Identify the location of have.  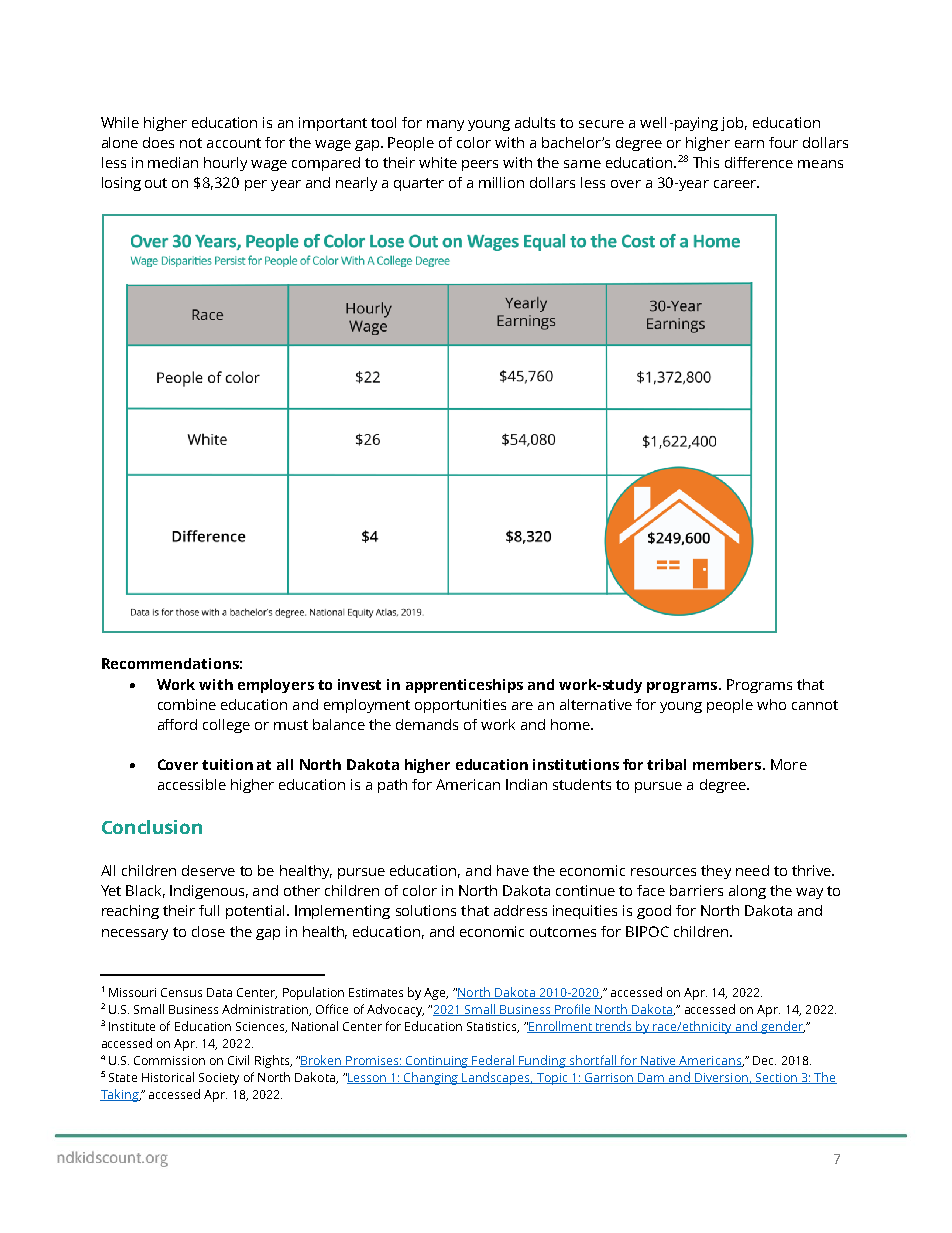
(513, 870).
